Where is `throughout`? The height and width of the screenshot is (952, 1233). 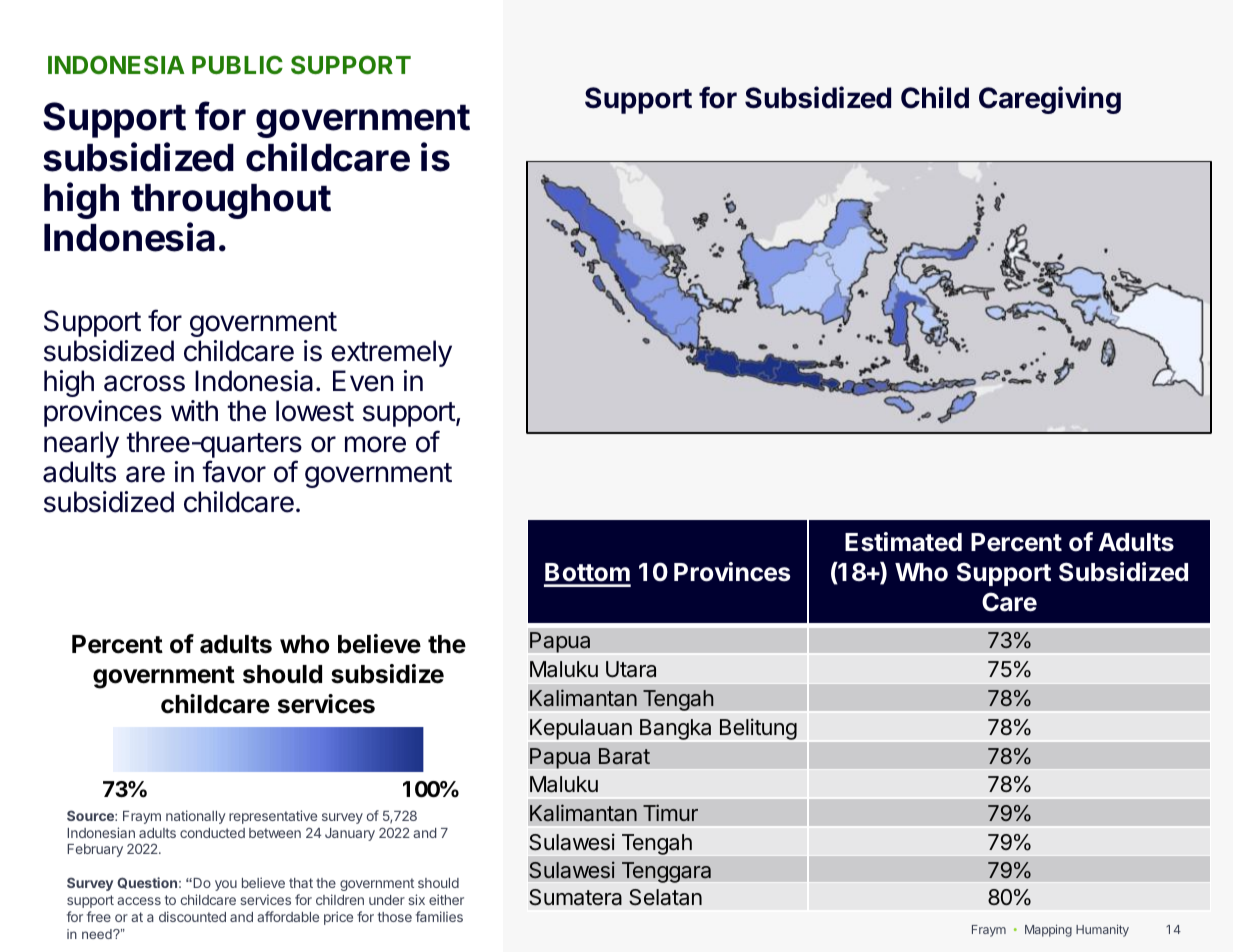 throughout is located at coordinates (231, 201).
